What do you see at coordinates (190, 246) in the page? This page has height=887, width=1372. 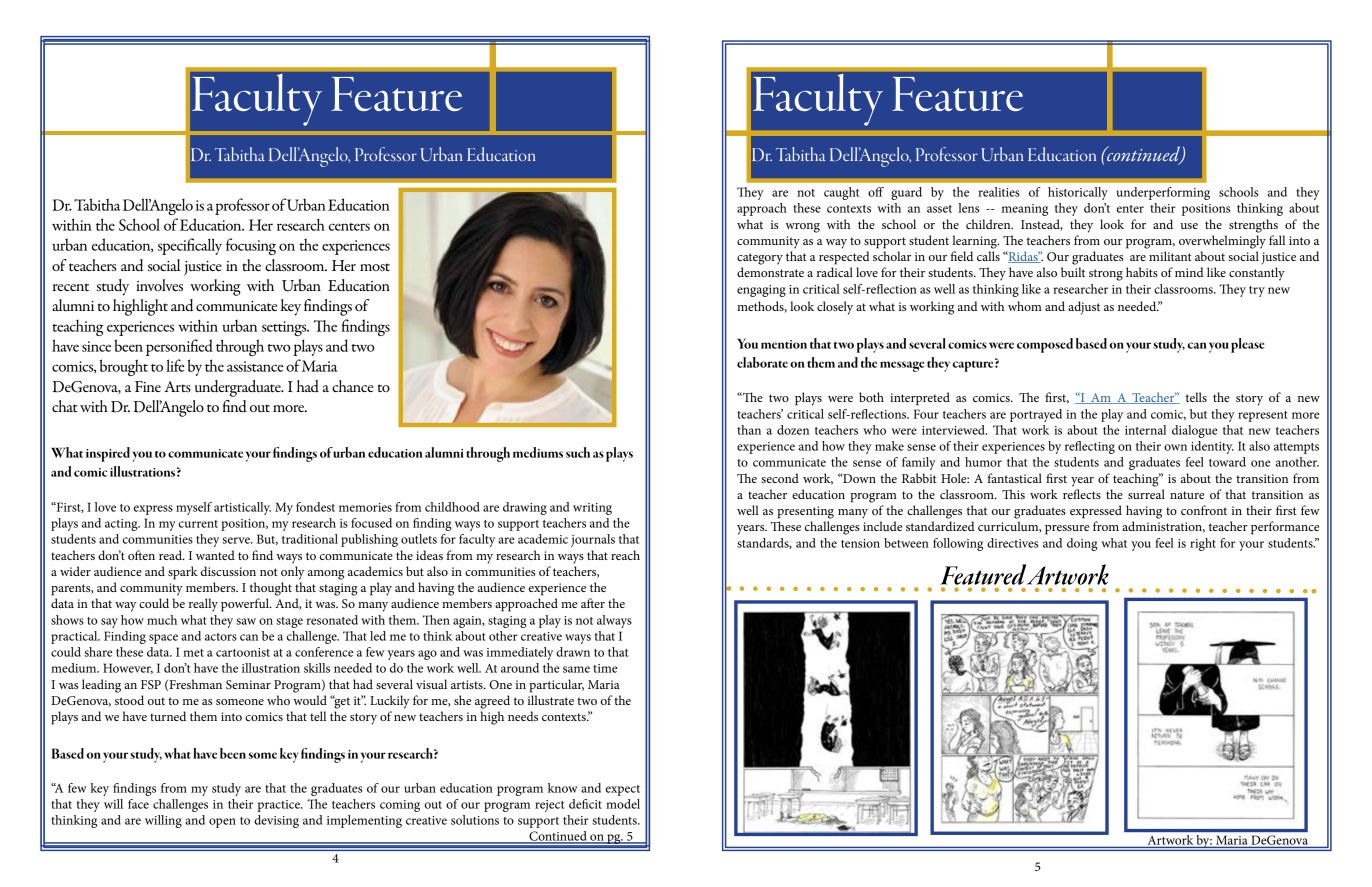 I see `specifically` at bounding box center [190, 246].
